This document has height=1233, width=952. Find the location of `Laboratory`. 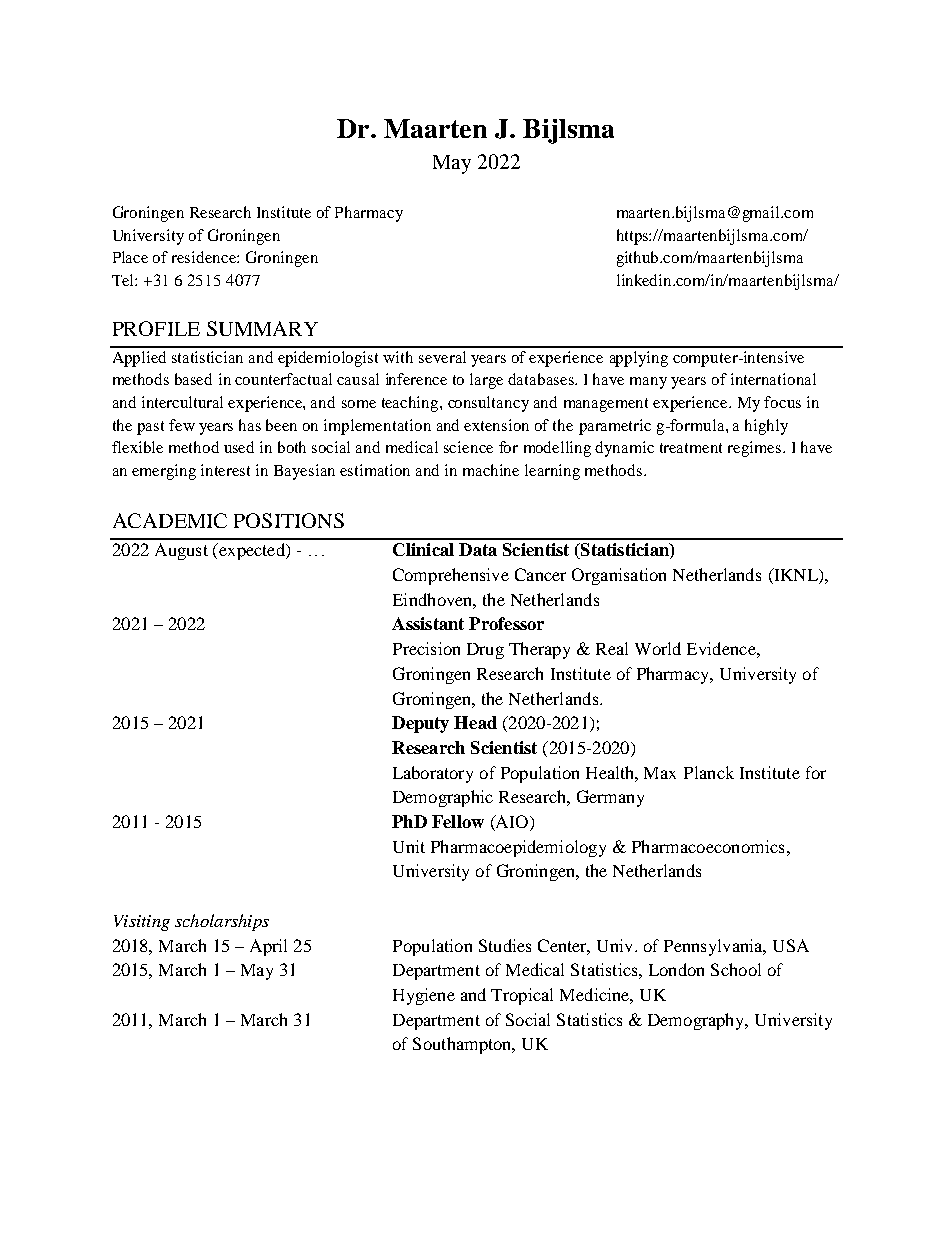

Laboratory is located at coordinates (433, 774).
